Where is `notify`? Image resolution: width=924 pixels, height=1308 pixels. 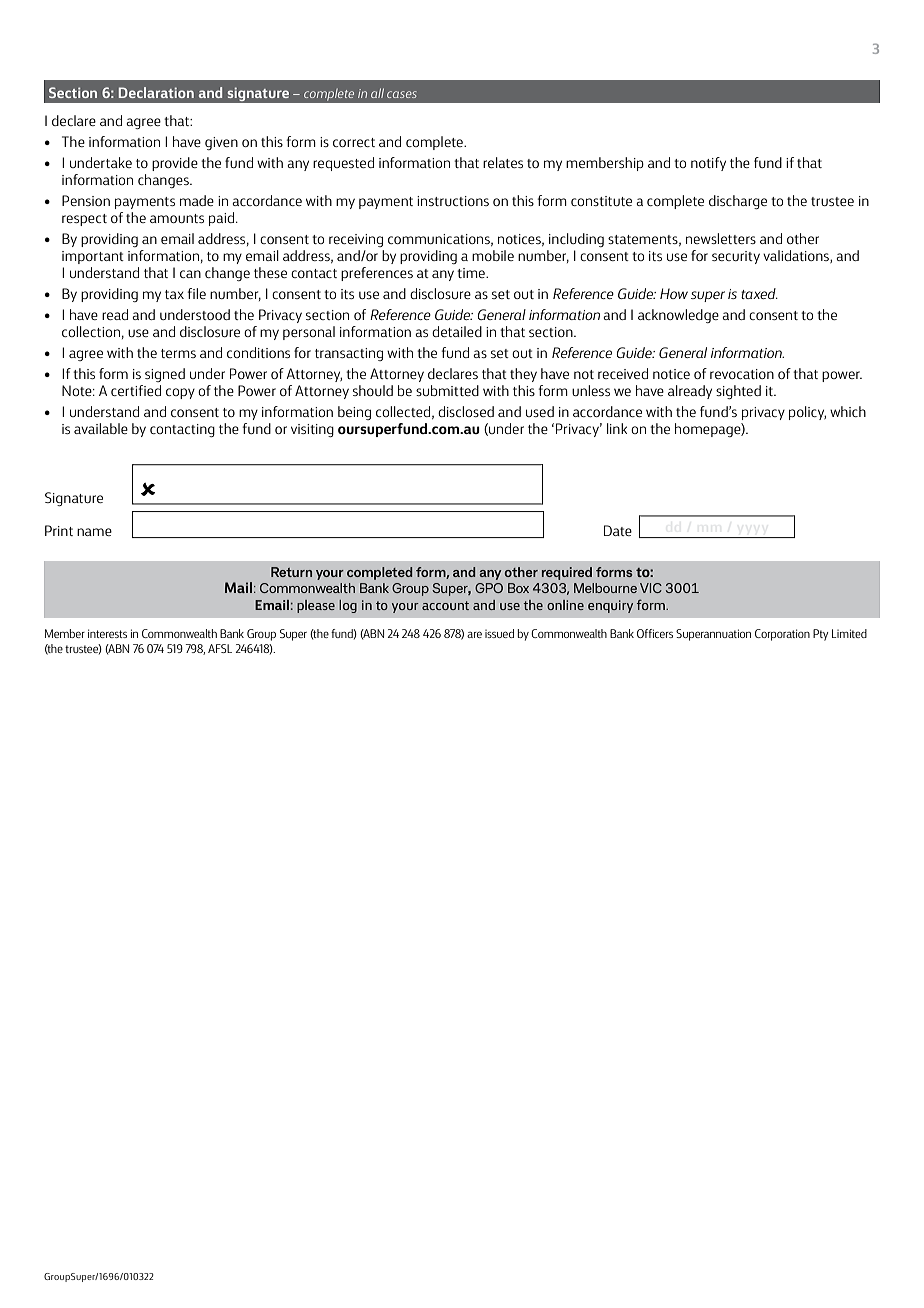 notify is located at coordinates (708, 164).
